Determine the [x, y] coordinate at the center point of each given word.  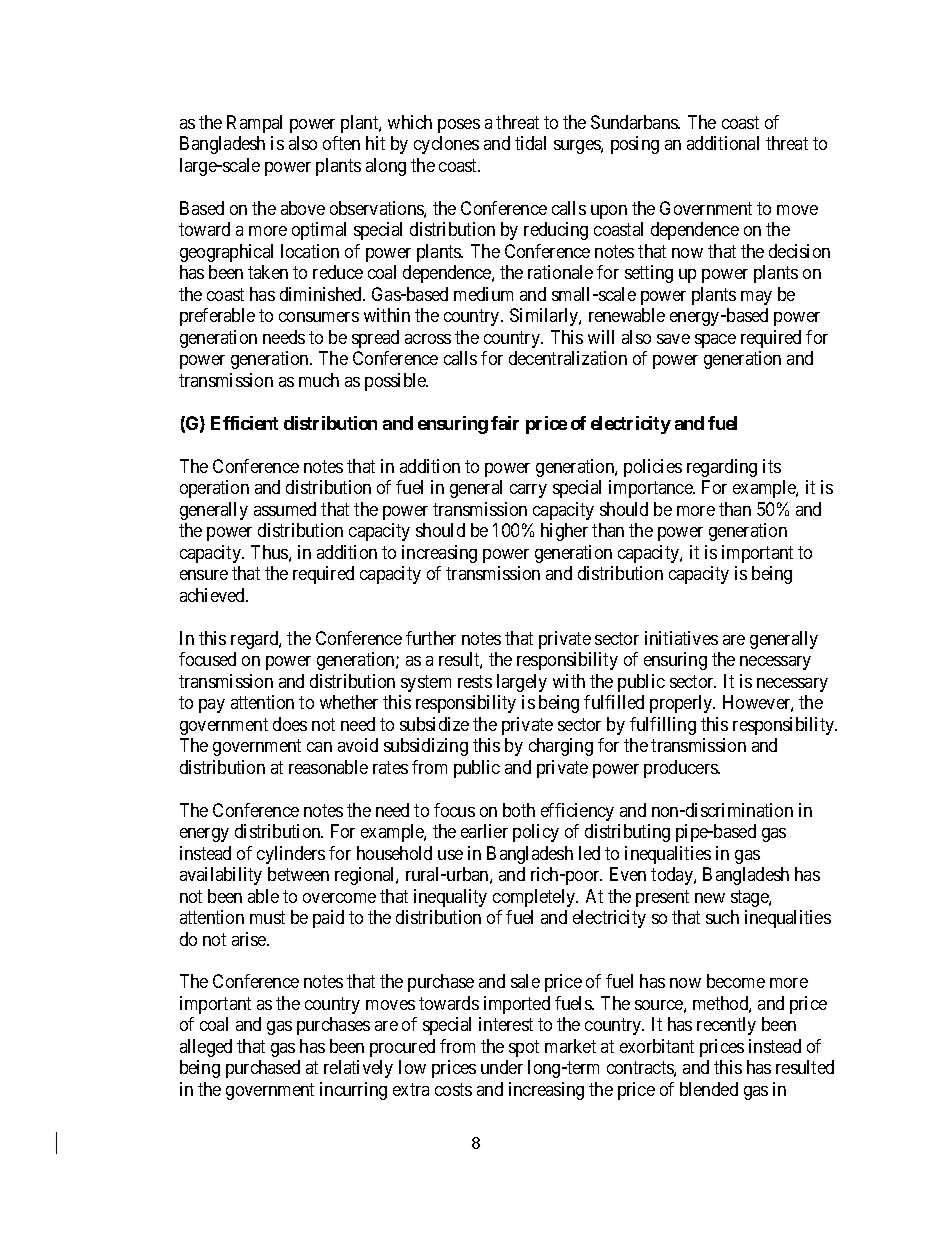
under [502, 1067]
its [772, 466]
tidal [530, 143]
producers [681, 769]
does [290, 724]
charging [561, 747]
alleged [206, 1048]
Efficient [244, 423]
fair [505, 423]
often [341, 143]
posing [635, 145]
